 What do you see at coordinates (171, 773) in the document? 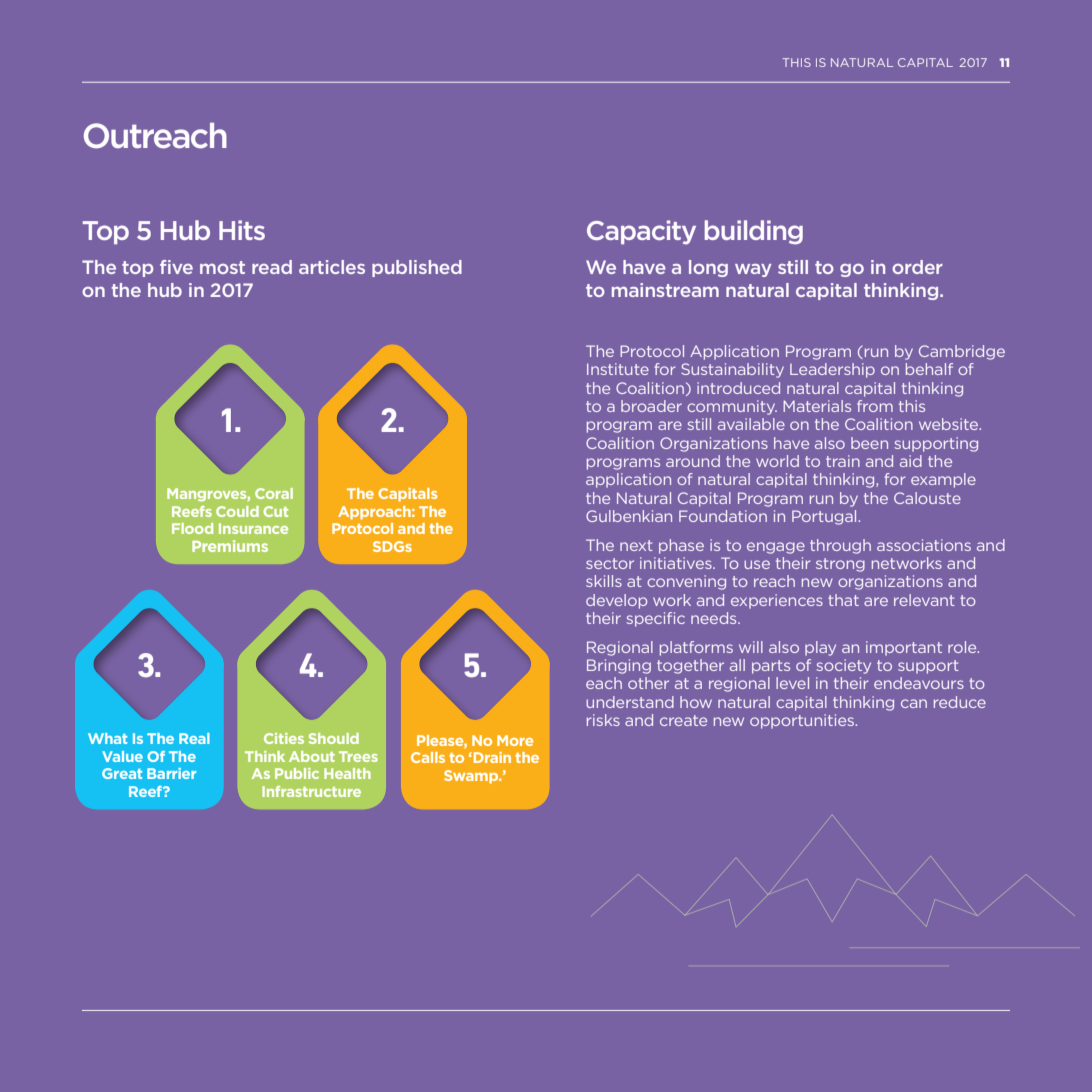
I see `Barrier` at bounding box center [171, 773].
